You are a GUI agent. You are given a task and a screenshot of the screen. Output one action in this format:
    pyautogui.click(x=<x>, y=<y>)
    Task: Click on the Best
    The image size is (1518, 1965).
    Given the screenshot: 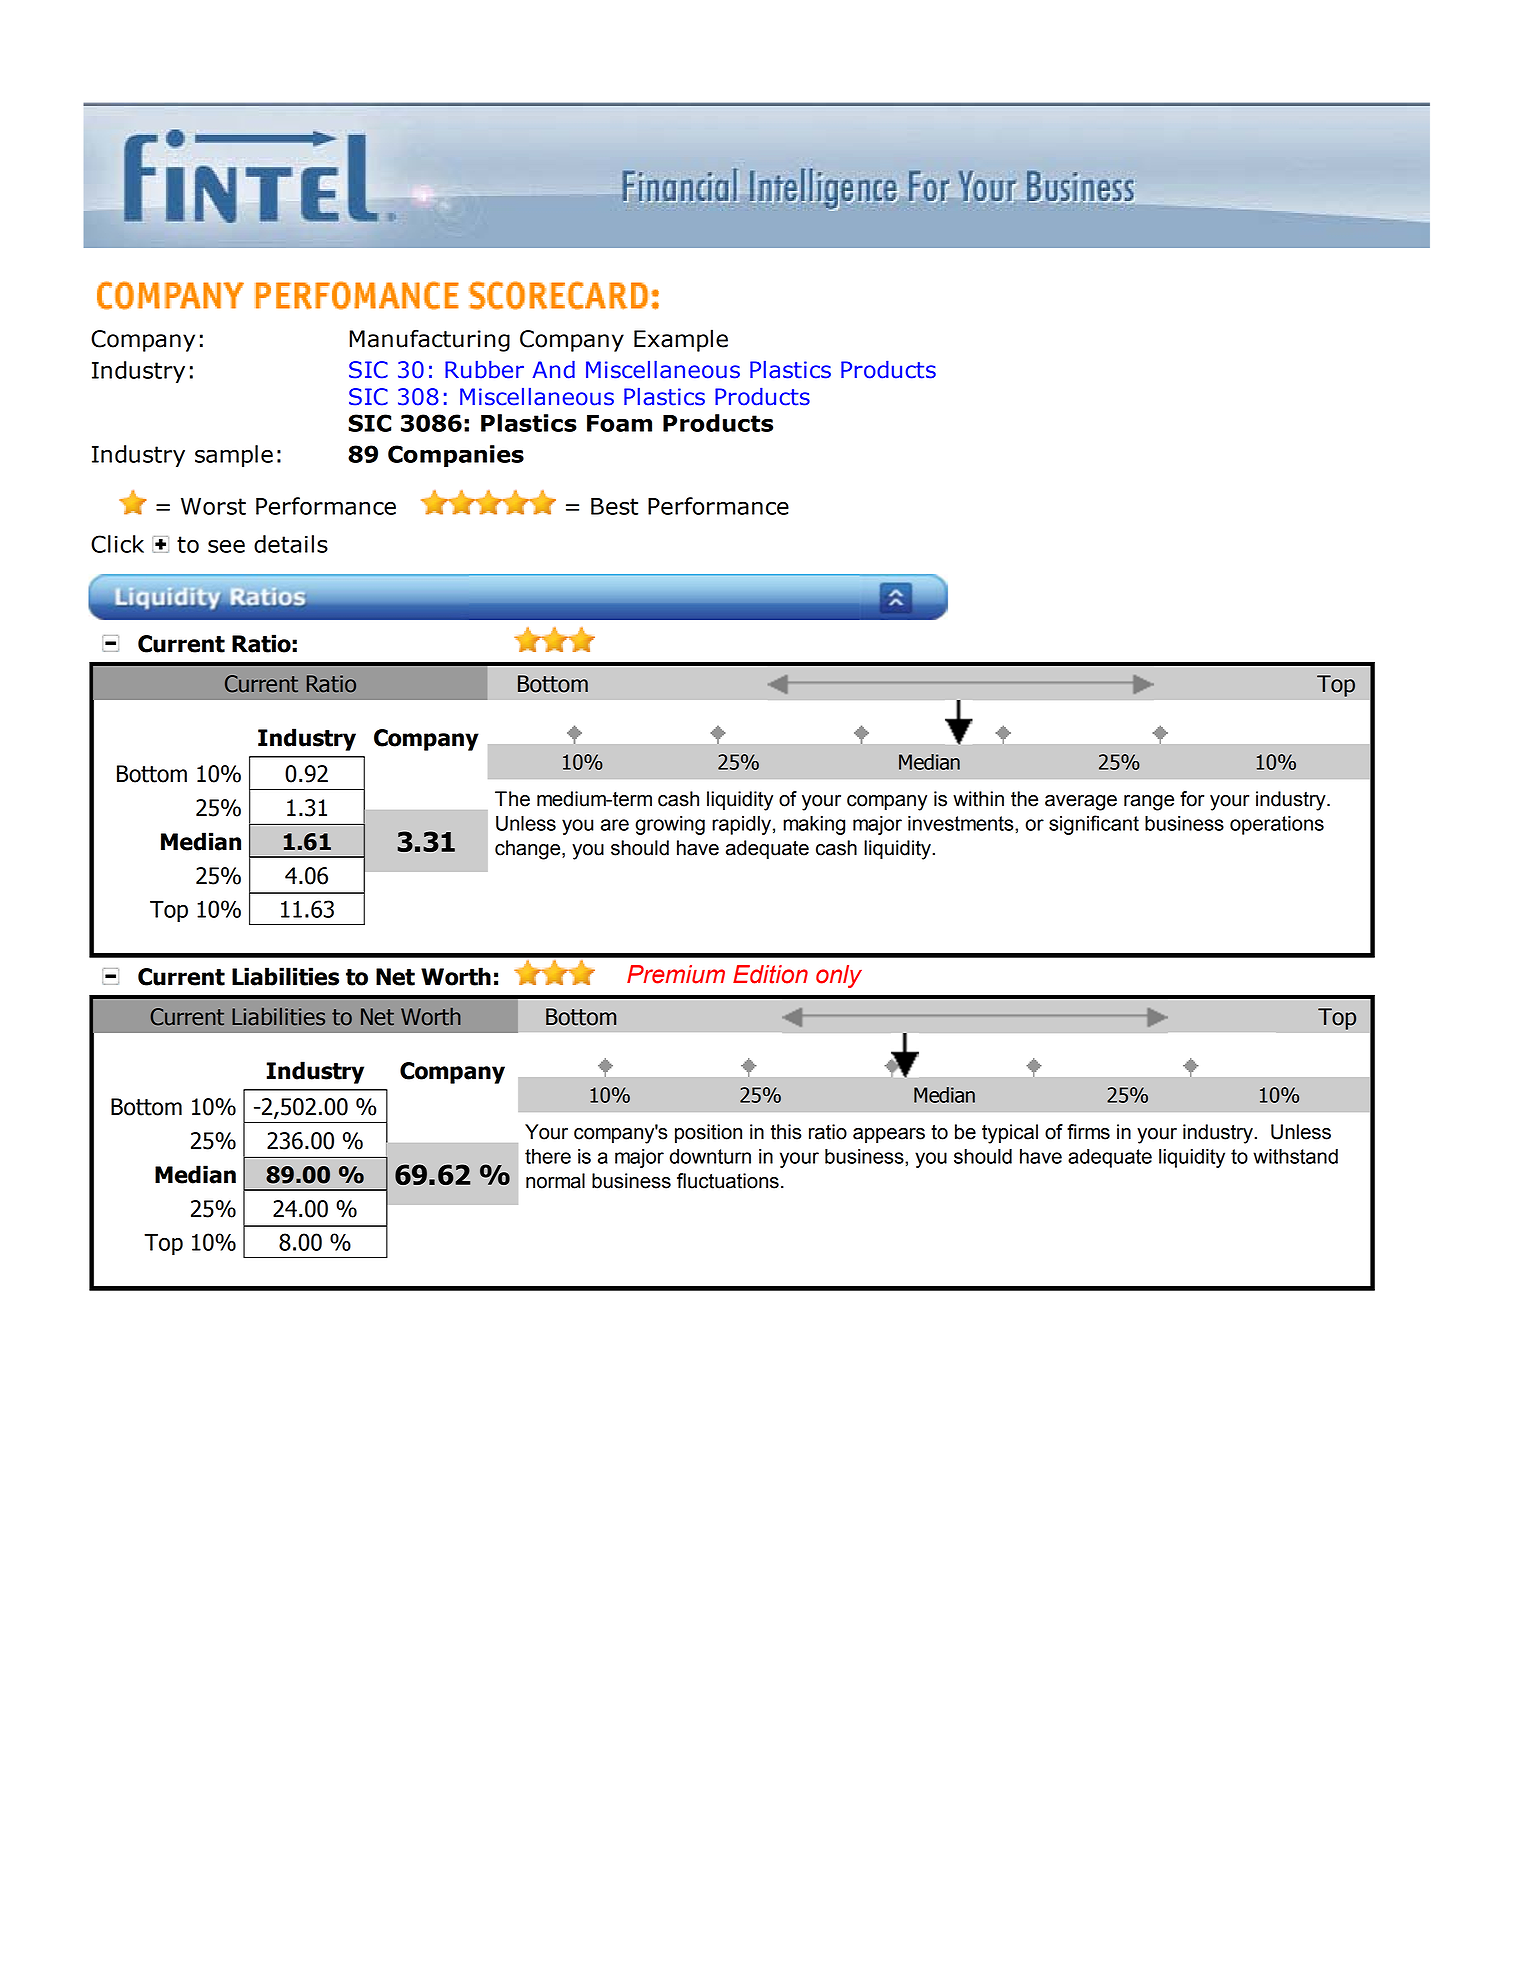 What is the action you would take?
    pyautogui.click(x=614, y=506)
